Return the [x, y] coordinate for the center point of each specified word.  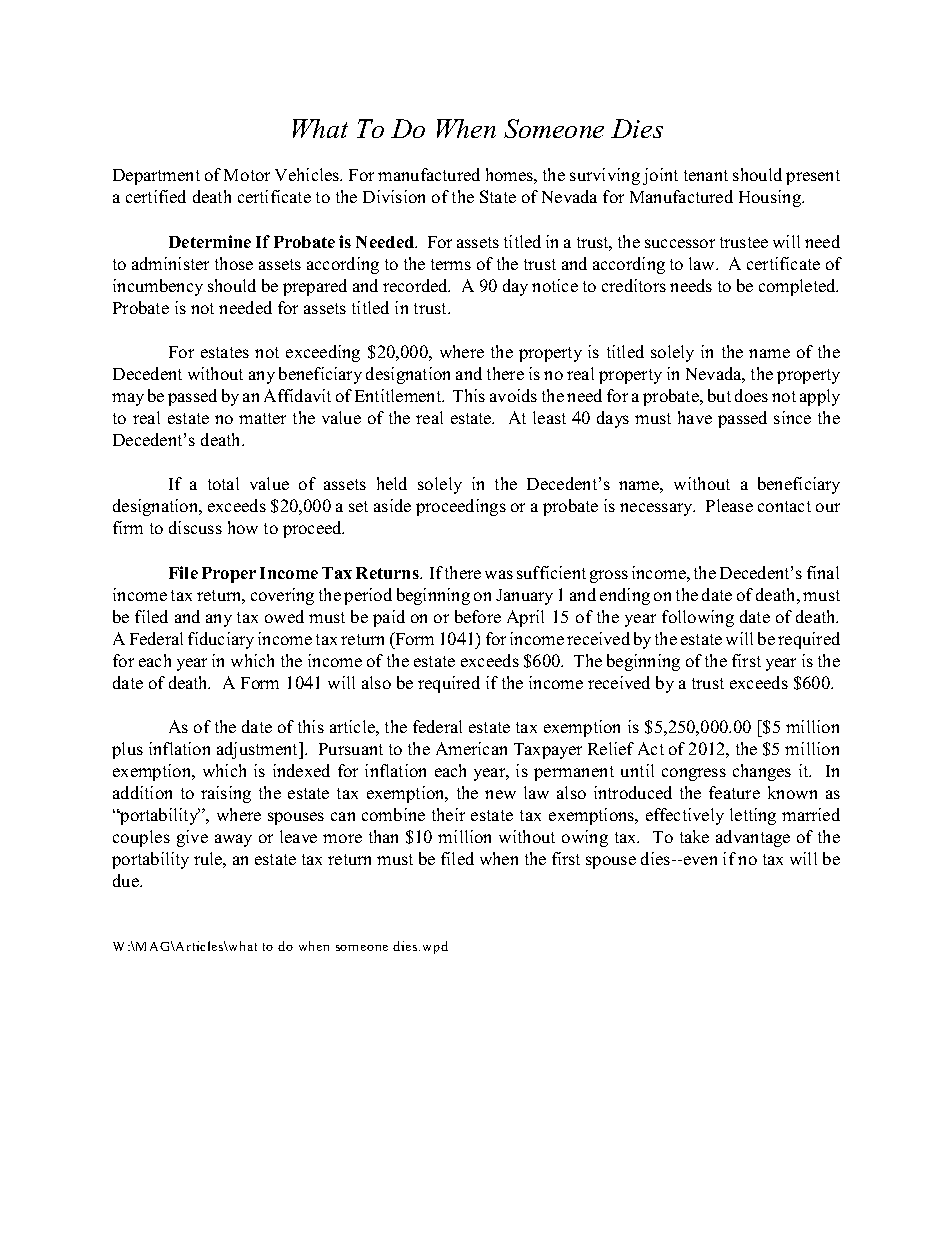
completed [798, 287]
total [223, 483]
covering [282, 596]
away [233, 840]
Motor [247, 175]
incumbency [158, 287]
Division [394, 196]
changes [762, 772]
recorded [416, 285]
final [823, 572]
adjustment [258, 750]
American [471, 748]
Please [729, 505]
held [392, 483]
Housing [771, 198]
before [478, 616]
